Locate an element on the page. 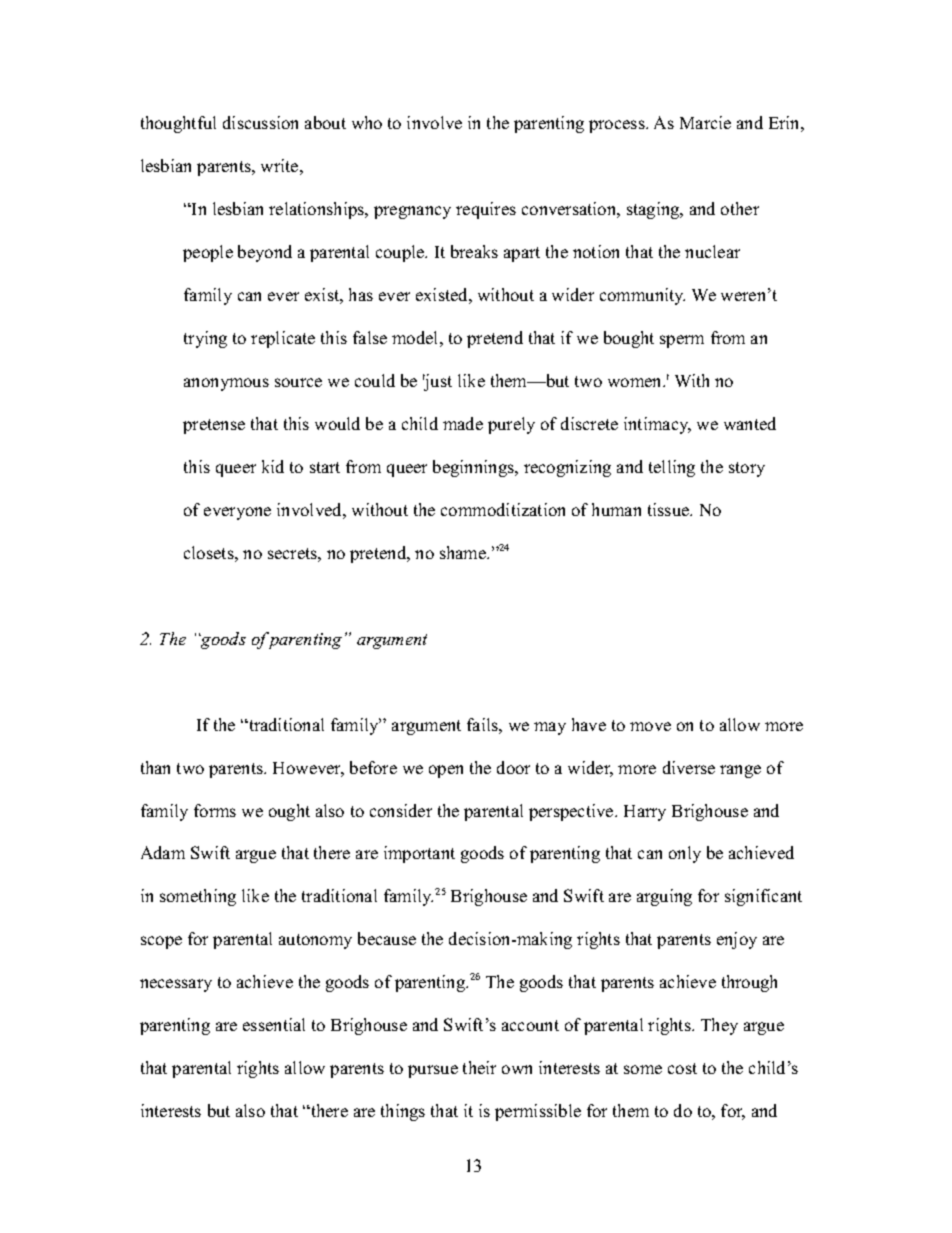 This document has width=952, height=1233. tissue is located at coordinates (670, 509).
